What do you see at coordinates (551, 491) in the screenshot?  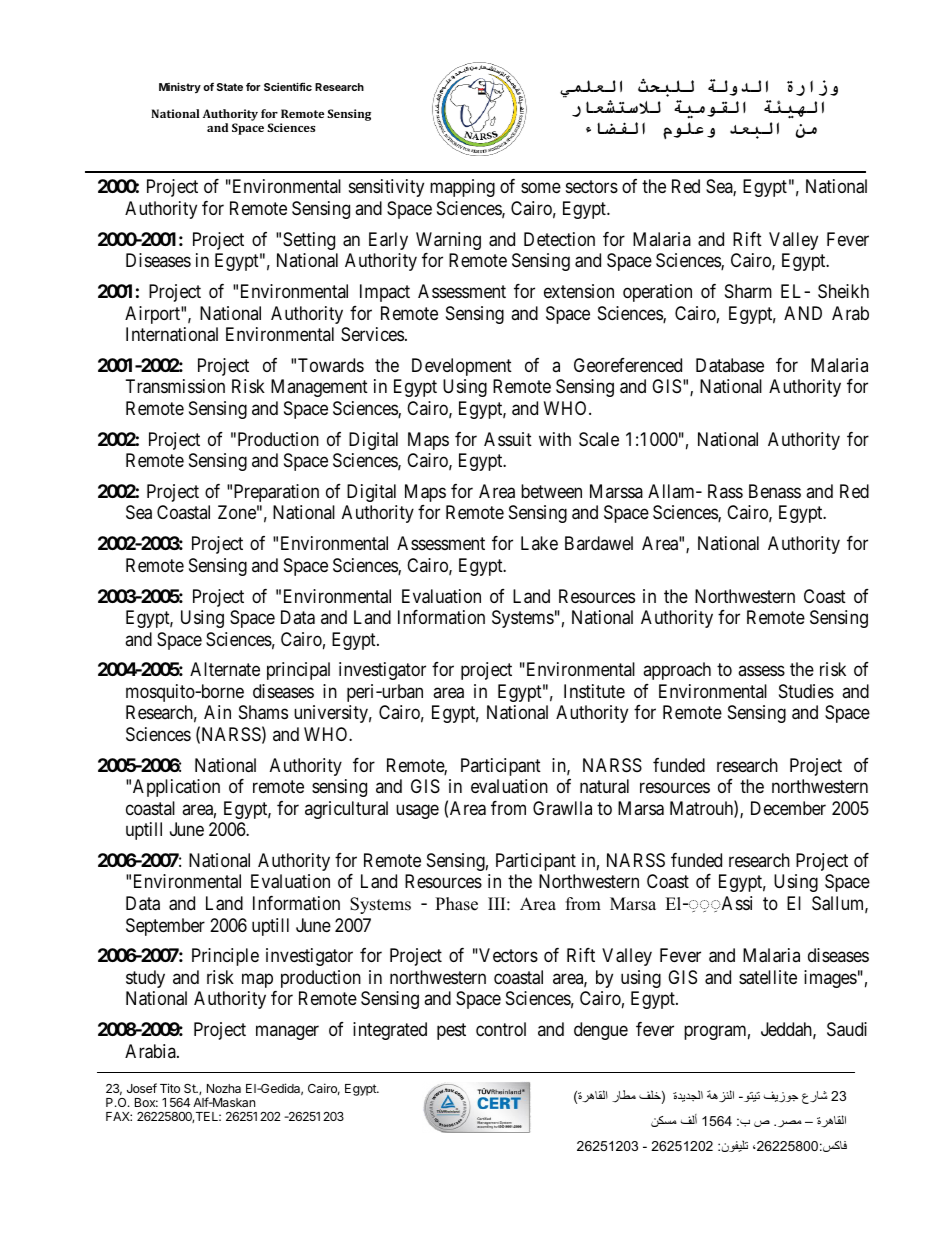 I see `between` at bounding box center [551, 491].
